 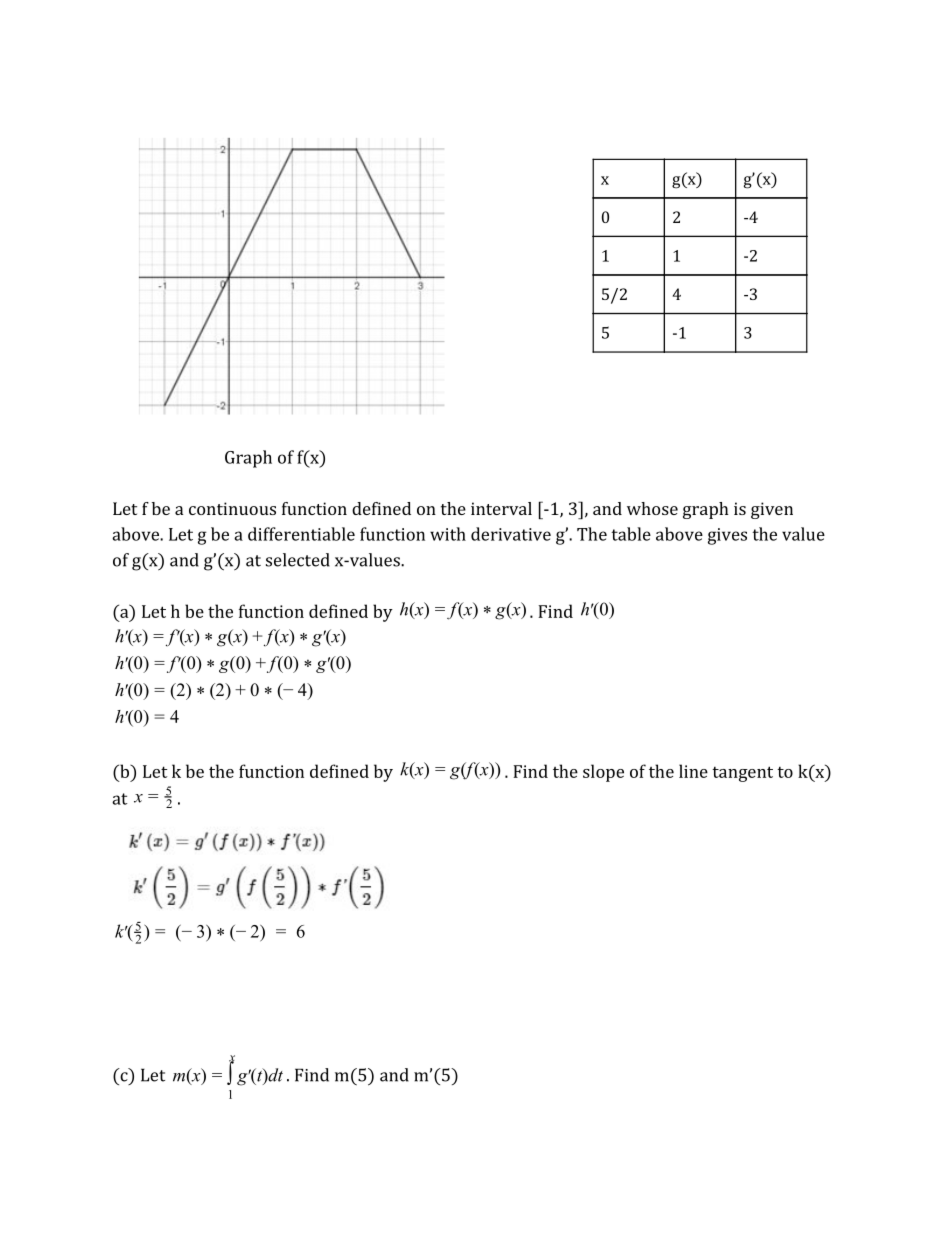 I want to click on line, so click(x=693, y=771).
